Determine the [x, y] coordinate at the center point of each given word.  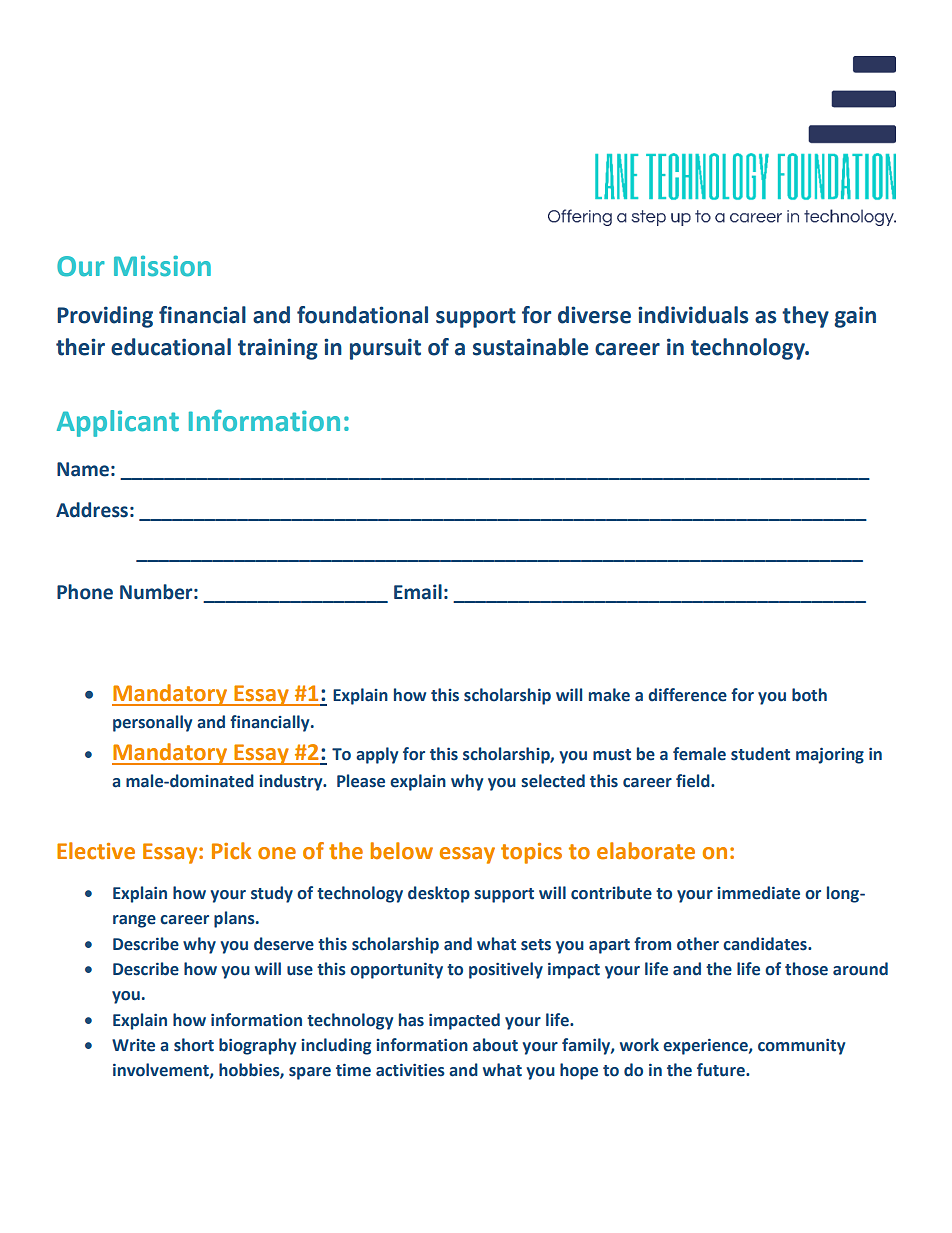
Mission [162, 266]
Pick [231, 851]
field [694, 781]
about [495, 1045]
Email [418, 592]
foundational [362, 315]
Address [92, 510]
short [194, 1045]
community [801, 1047]
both [809, 695]
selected [553, 781]
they [805, 317]
